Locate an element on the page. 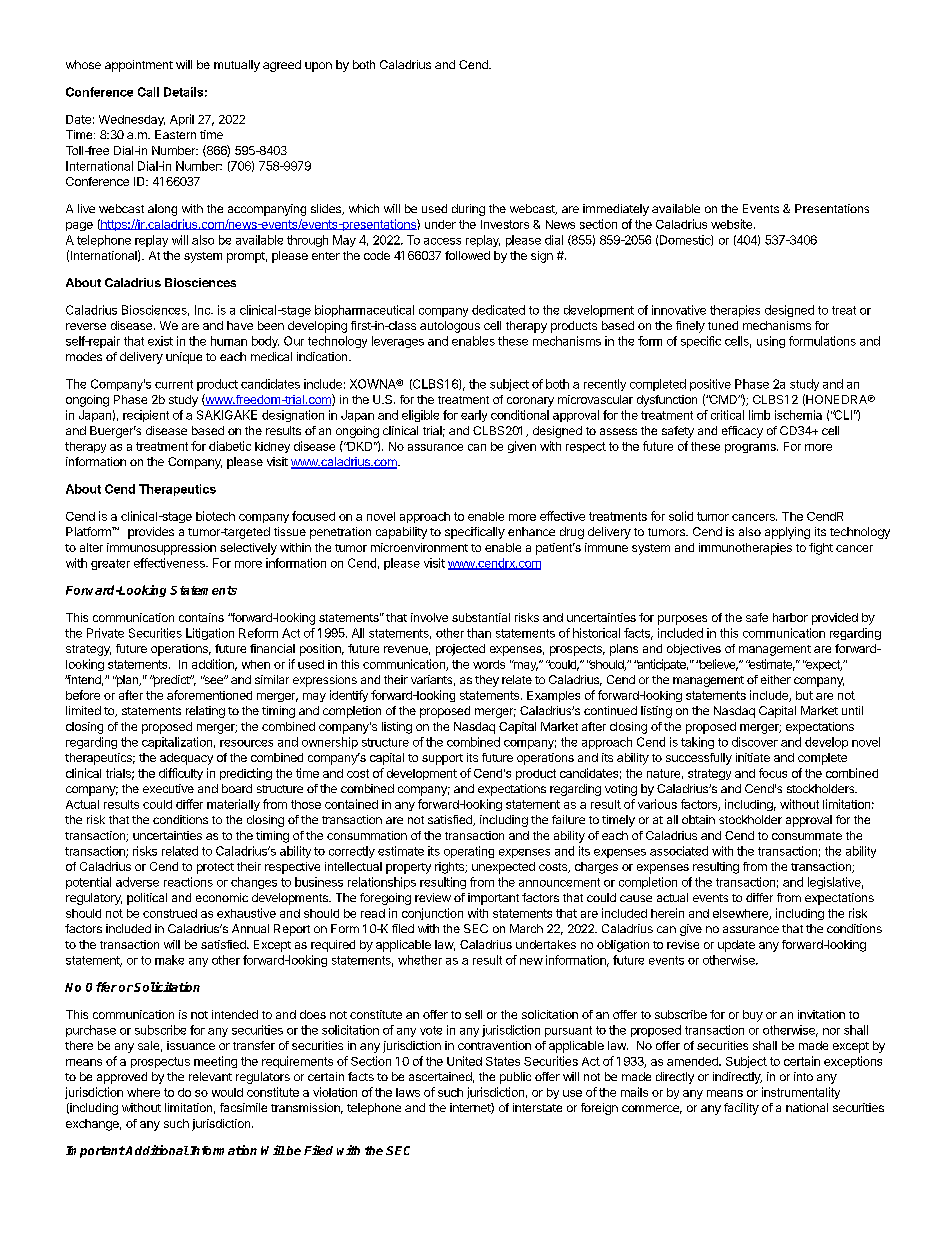 Image resolution: width=952 pixels, height=1233 pixels. website is located at coordinates (733, 224).
